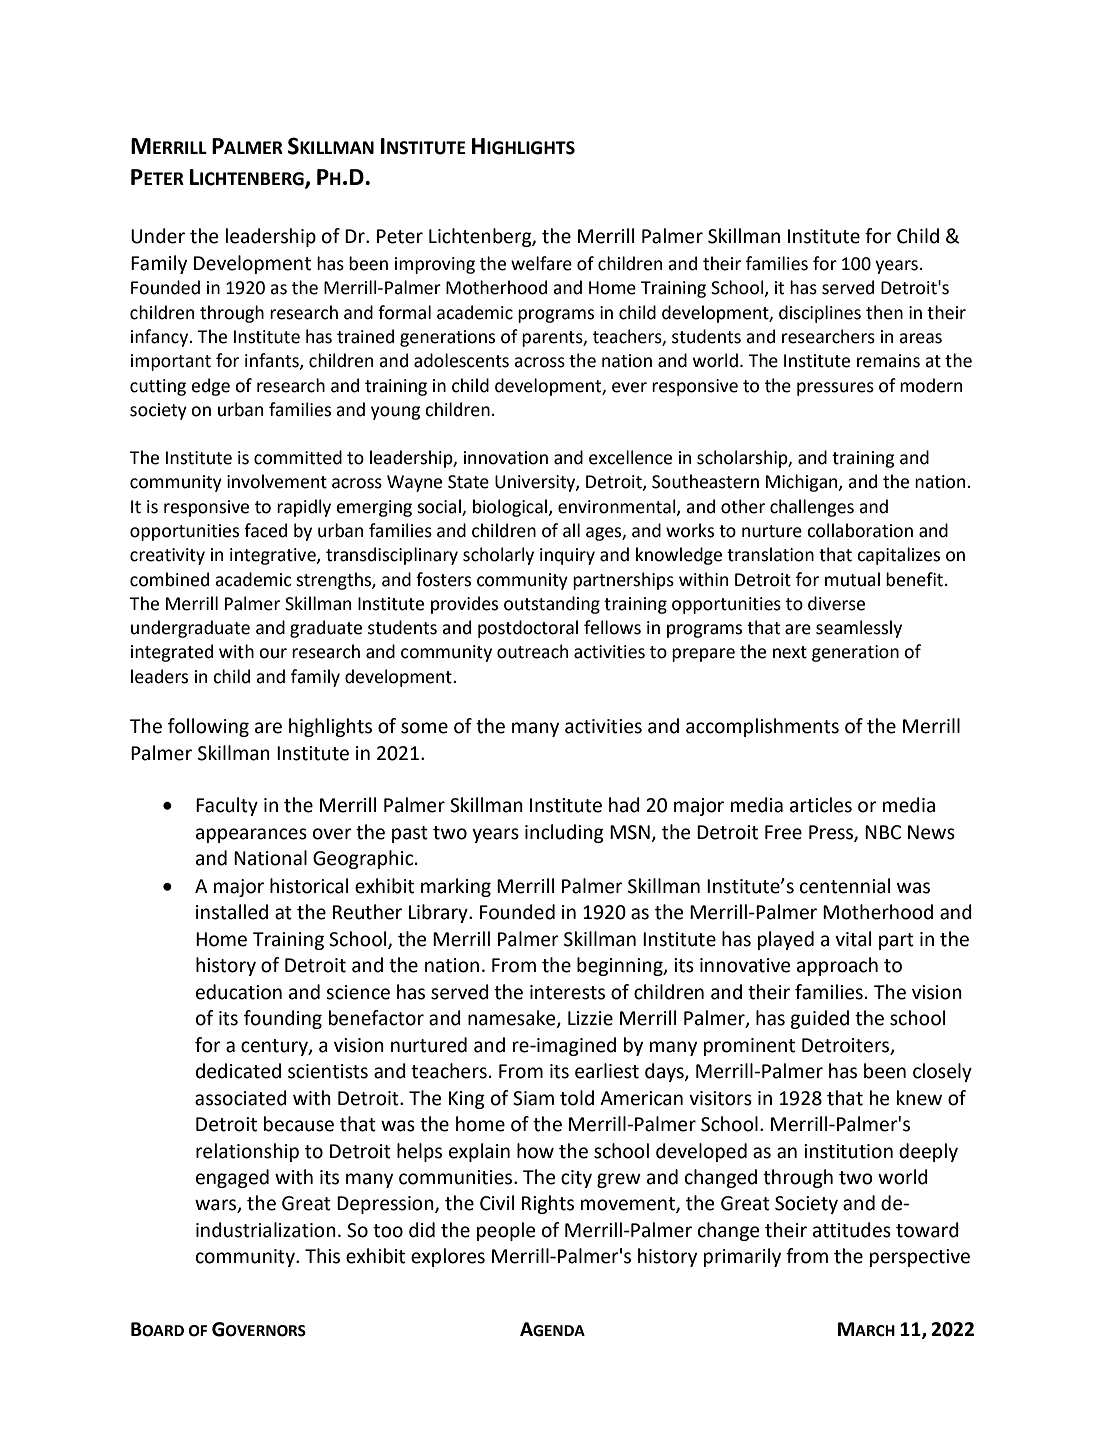 The image size is (1105, 1431). Describe the element at coordinates (511, 508) in the screenshot. I see `biological` at that location.
